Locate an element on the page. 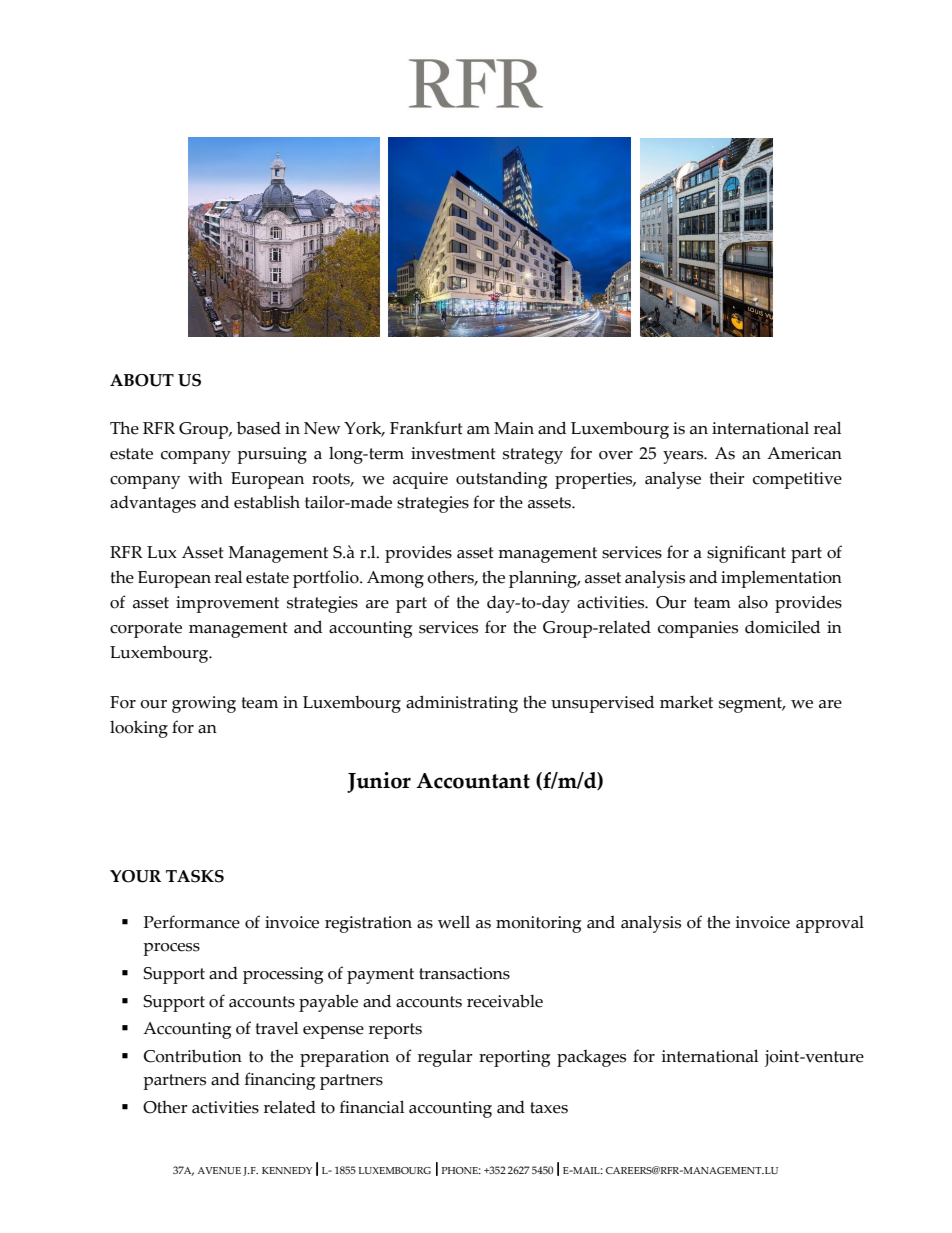 Image resolution: width=952 pixels, height=1233 pixels. Main is located at coordinates (514, 428).
